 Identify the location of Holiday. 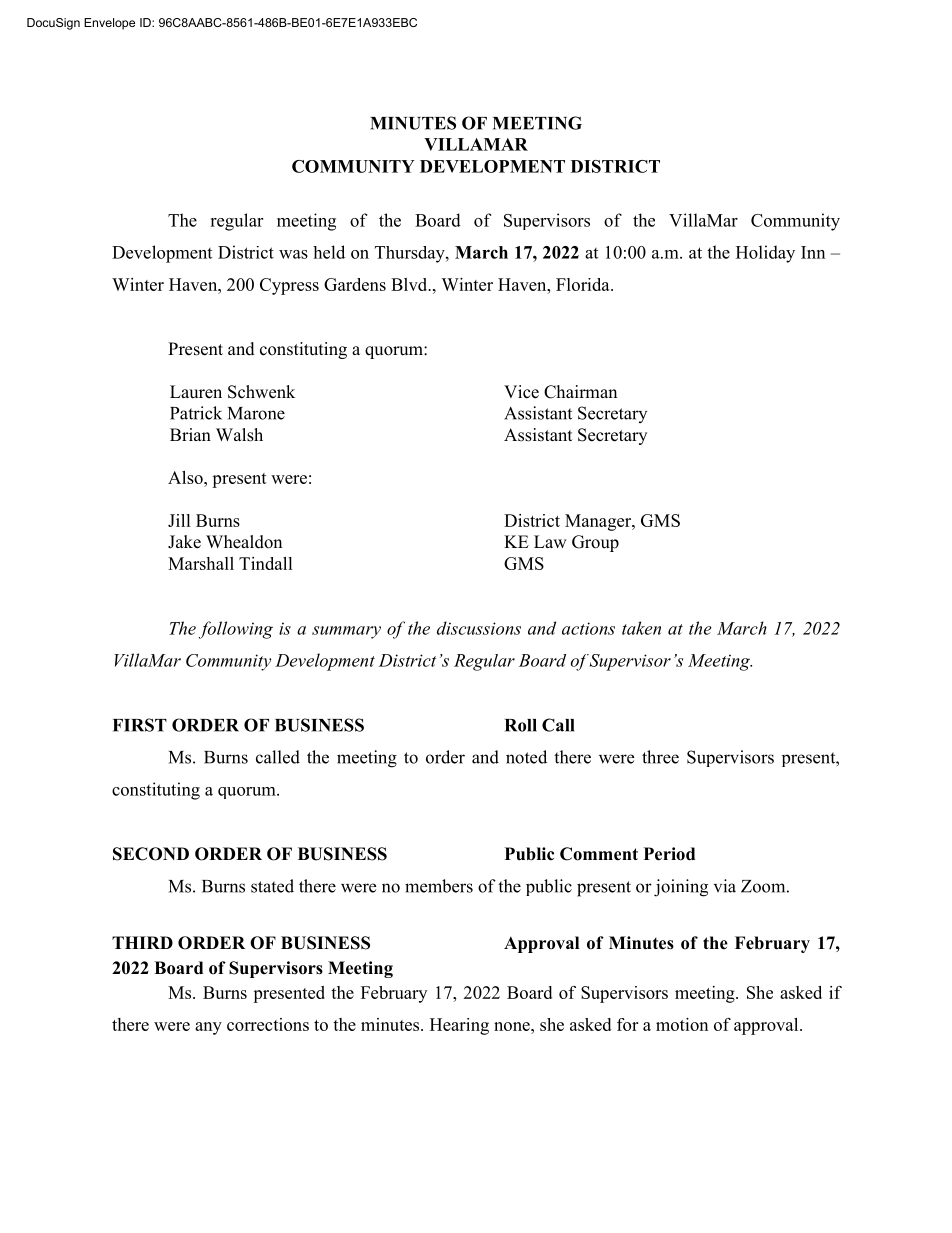
(765, 254).
